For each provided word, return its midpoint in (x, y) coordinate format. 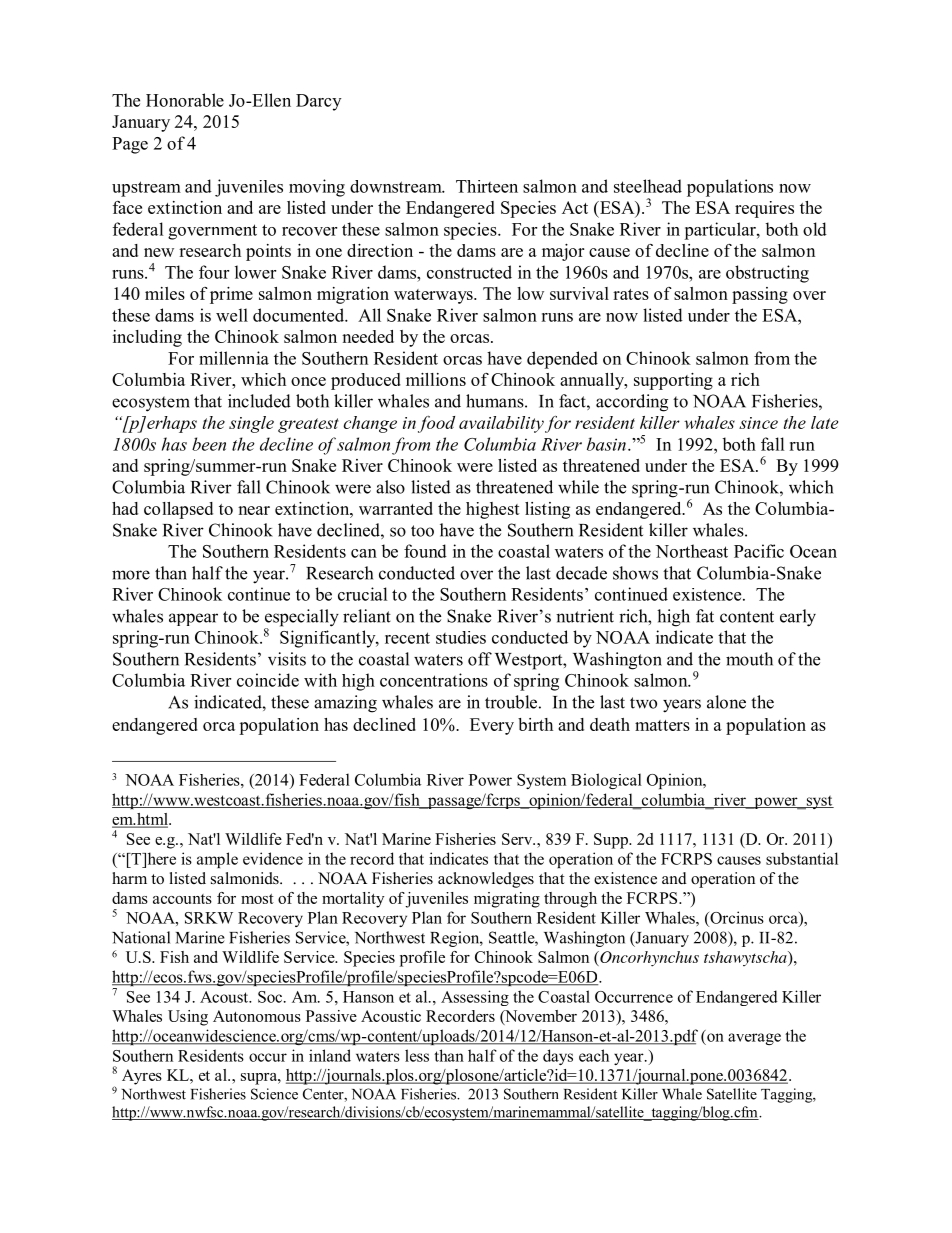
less (417, 1055)
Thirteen (487, 186)
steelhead (648, 186)
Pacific (759, 551)
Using (188, 1018)
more (131, 575)
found (425, 551)
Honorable (185, 100)
